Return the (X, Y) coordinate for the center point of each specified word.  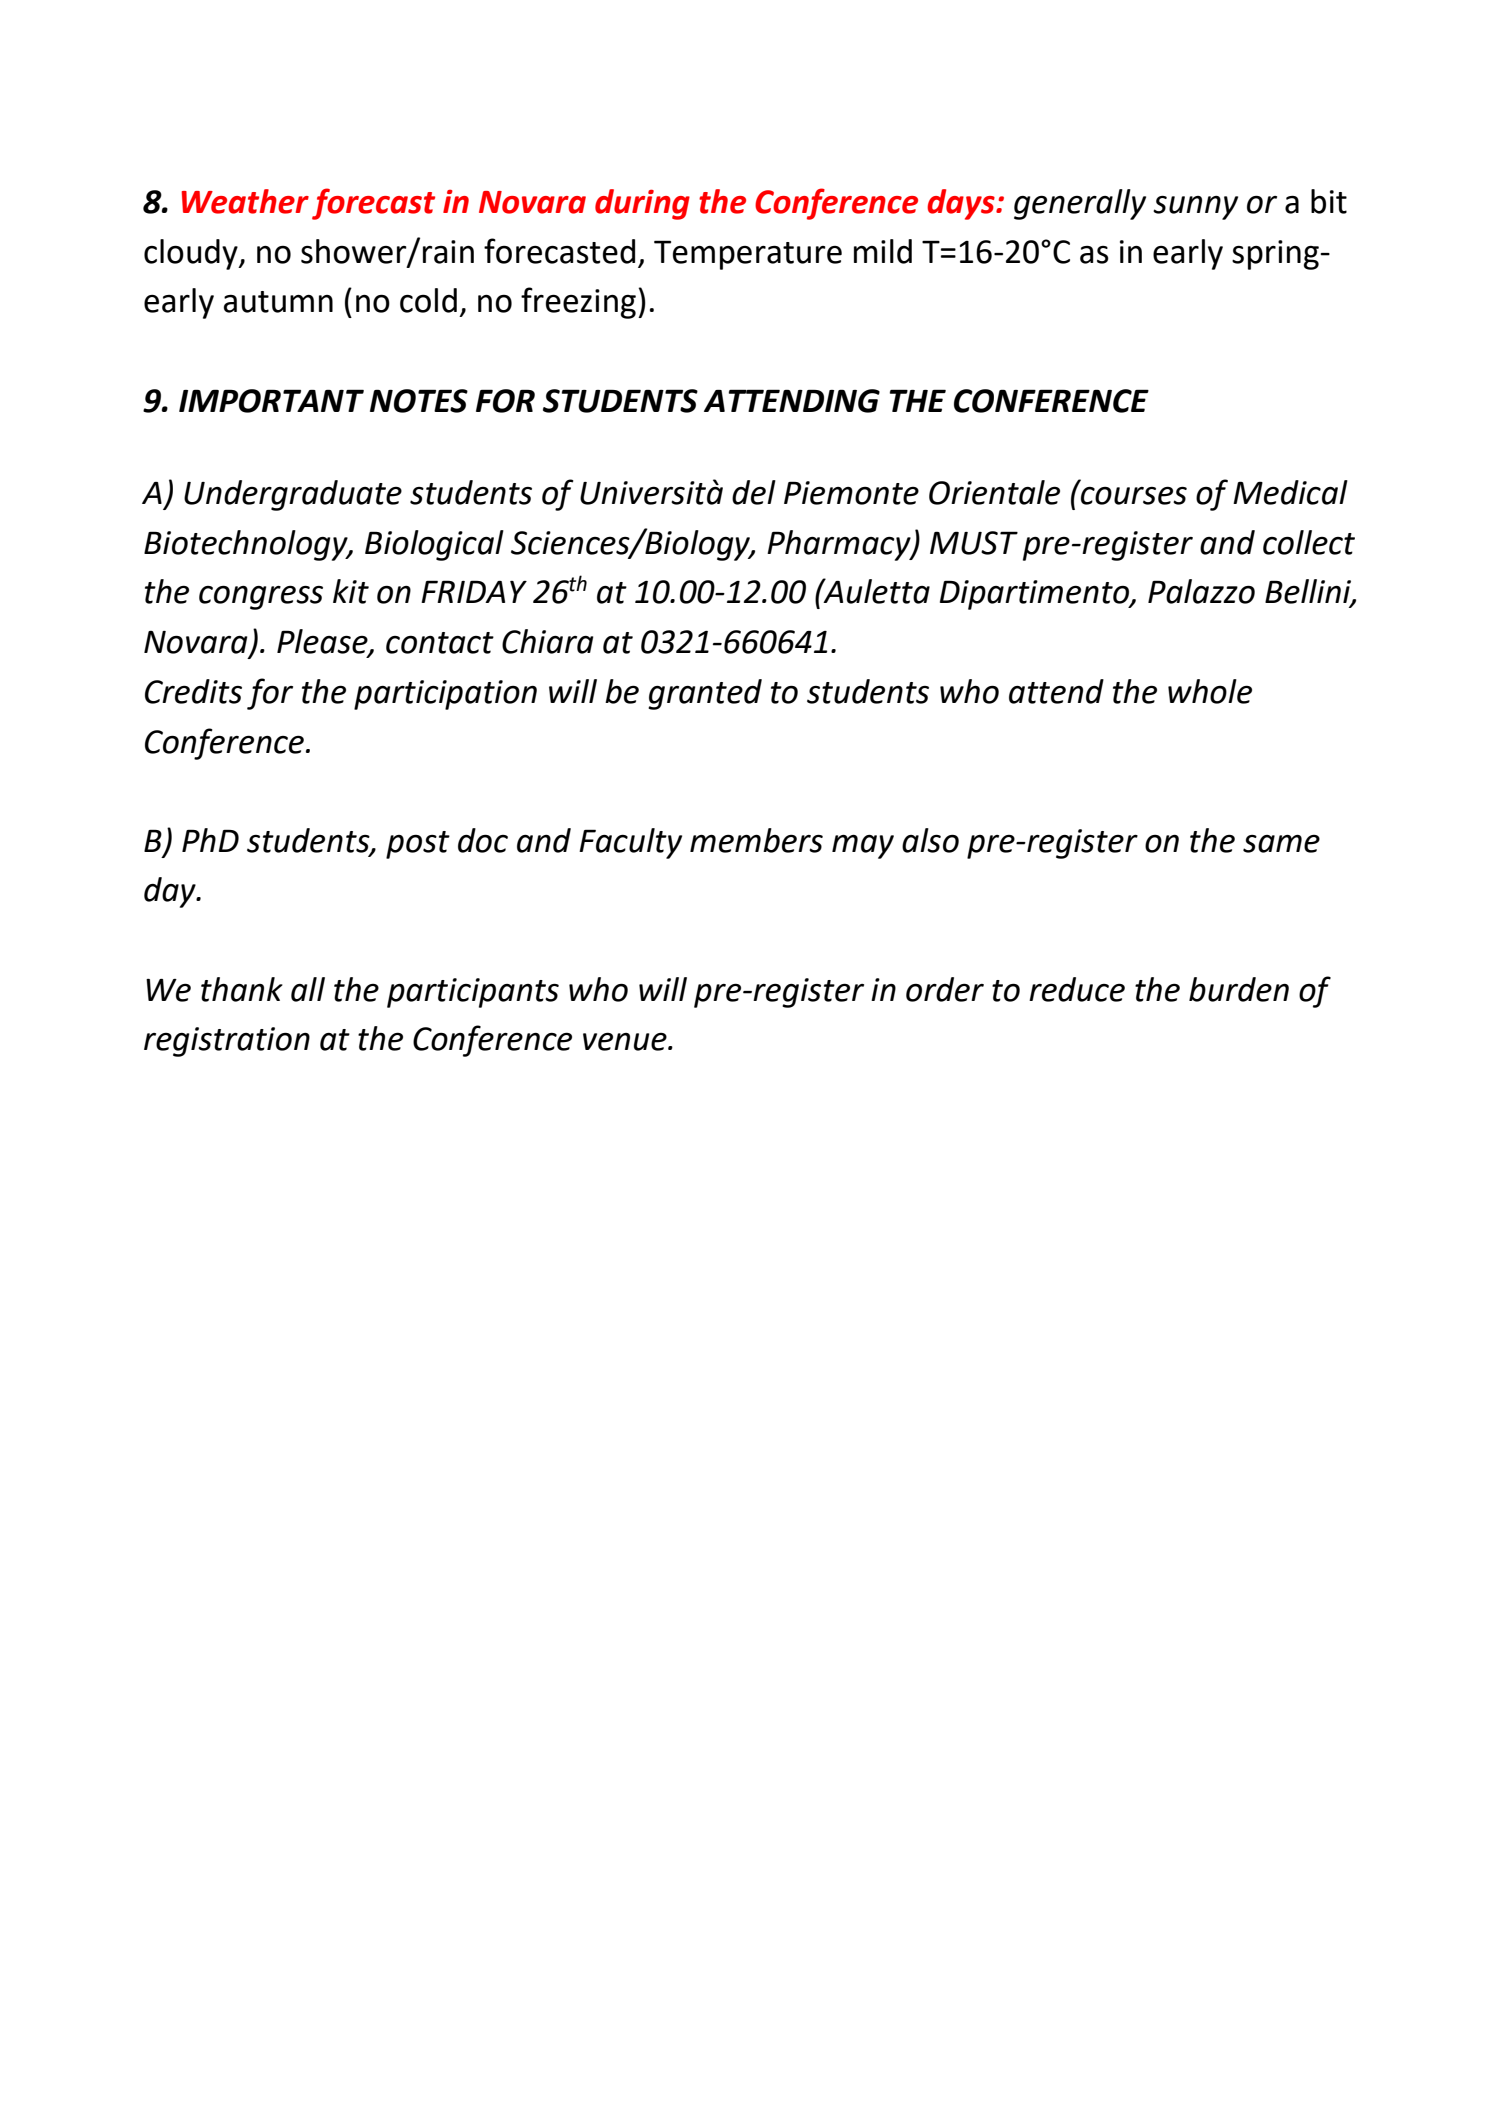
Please (323, 642)
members (756, 840)
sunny (1195, 208)
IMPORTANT (271, 401)
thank (242, 989)
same (1281, 844)
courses (1134, 495)
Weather (245, 201)
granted (705, 694)
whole (1210, 691)
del (754, 492)
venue (626, 1041)
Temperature (748, 255)
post (418, 845)
